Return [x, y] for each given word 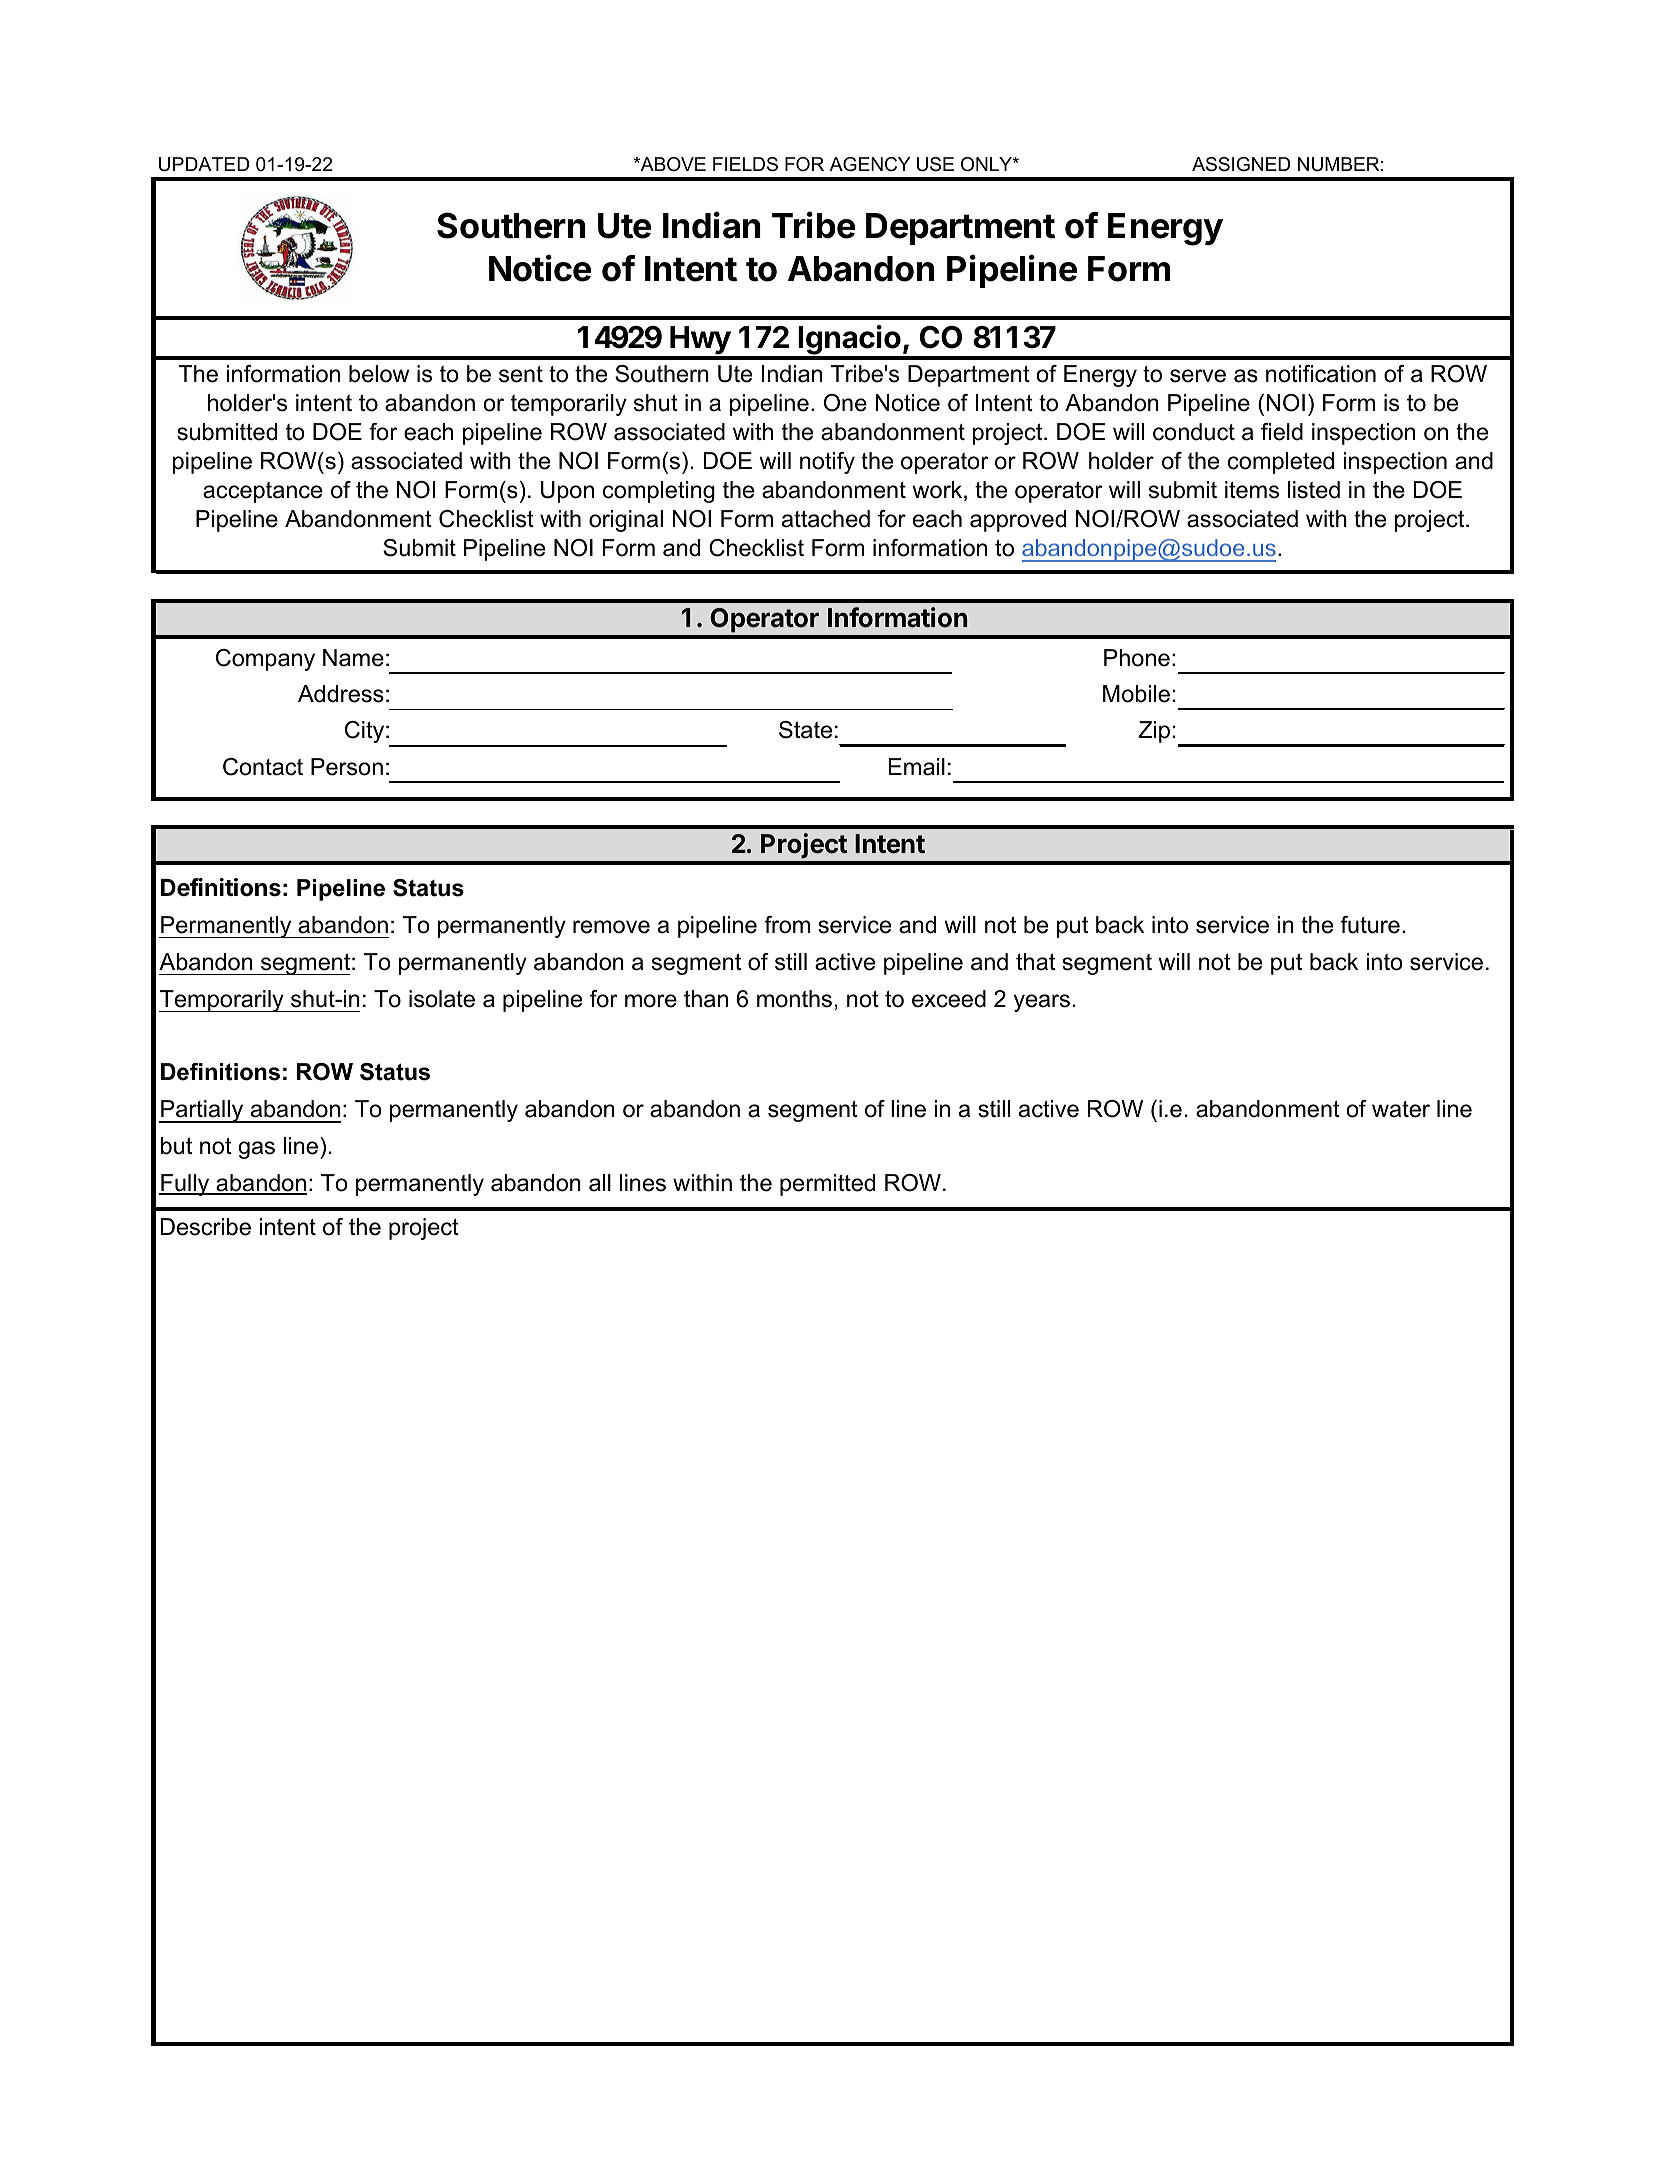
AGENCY [870, 164]
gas [256, 1150]
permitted [827, 1185]
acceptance [262, 492]
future [1370, 925]
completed [1281, 463]
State [805, 730]
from [787, 925]
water [1401, 1109]
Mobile [1136, 694]
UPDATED [204, 164]
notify [827, 463]
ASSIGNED [1241, 164]
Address [341, 694]
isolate [442, 999]
